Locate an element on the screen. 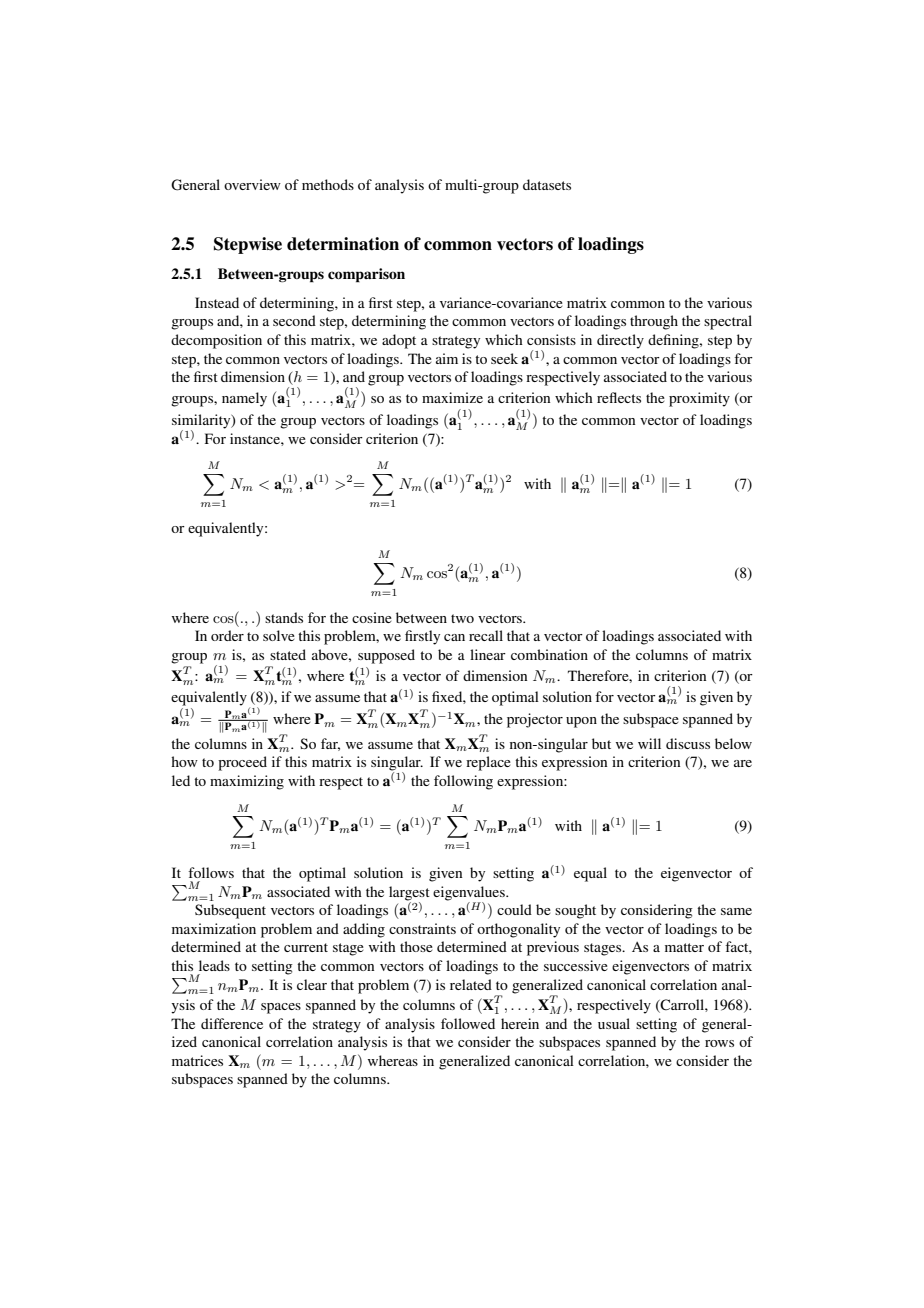 This screenshot has width=924, height=1308. equal is located at coordinates (590, 874).
